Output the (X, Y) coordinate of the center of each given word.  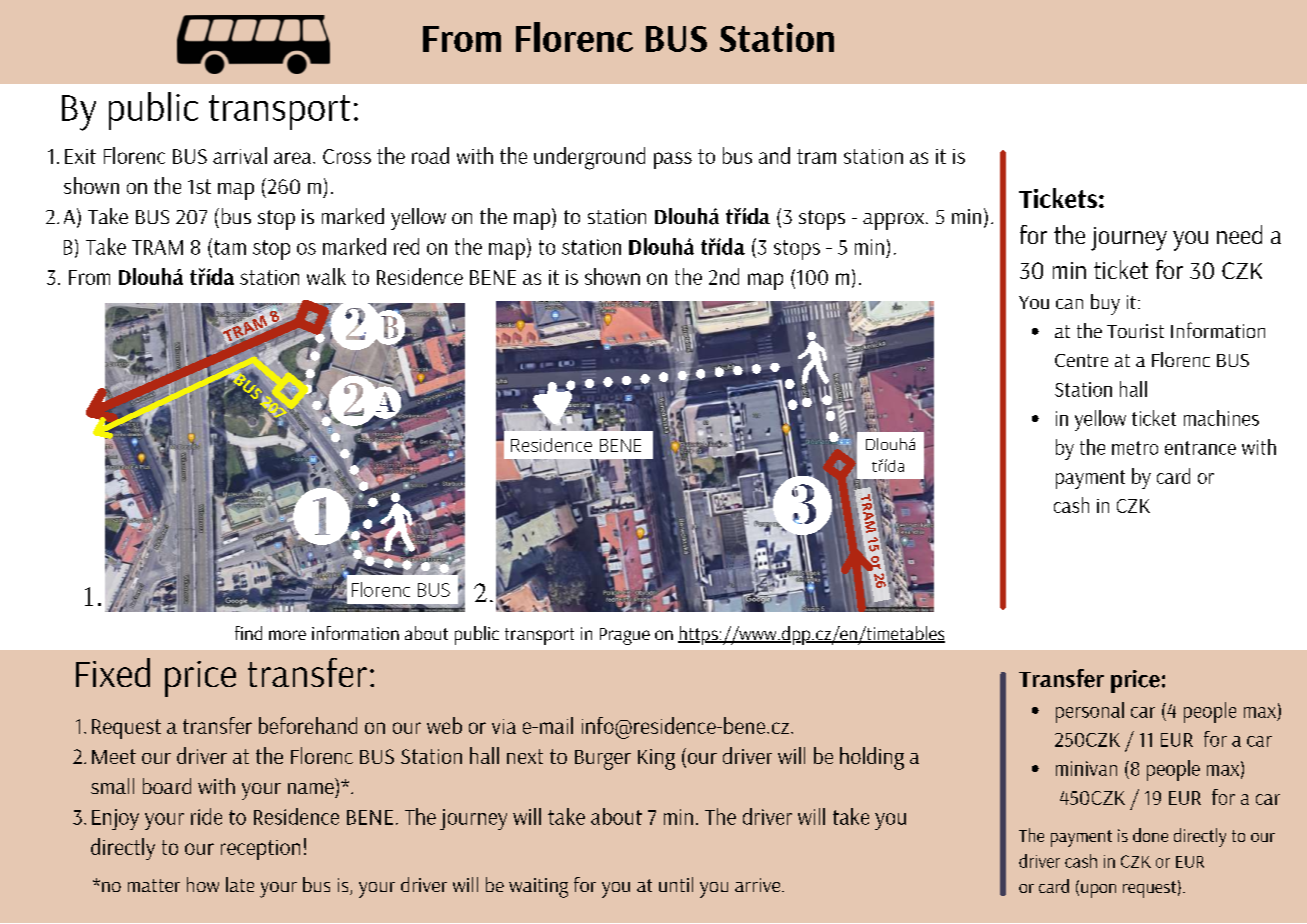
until (676, 884)
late (240, 884)
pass (673, 160)
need (1239, 234)
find (248, 633)
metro (1135, 448)
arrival (240, 155)
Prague (625, 636)
